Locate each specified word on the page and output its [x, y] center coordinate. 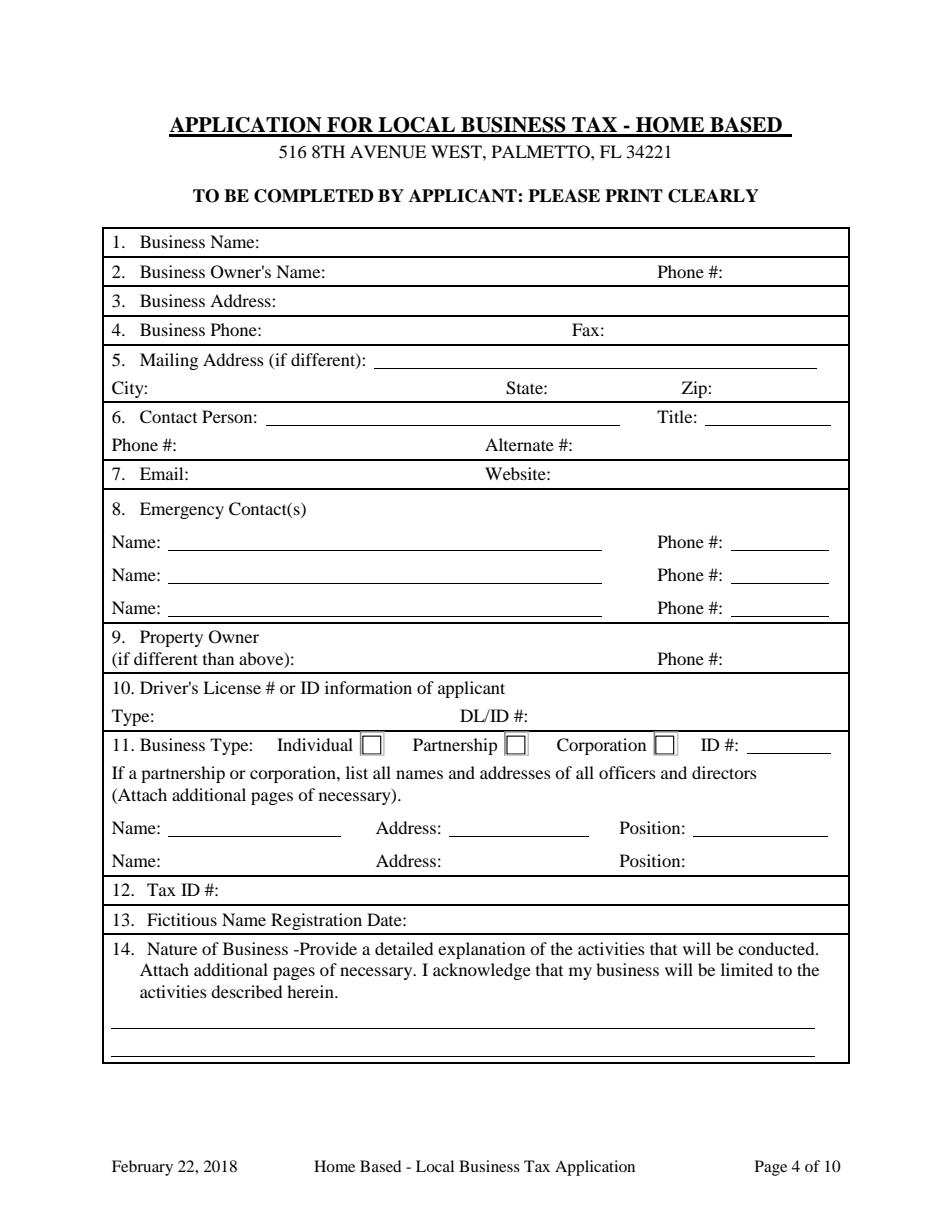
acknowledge [482, 971]
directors [724, 772]
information [368, 687]
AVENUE [388, 152]
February [142, 1168]
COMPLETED [314, 196]
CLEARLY [713, 196]
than [218, 658]
